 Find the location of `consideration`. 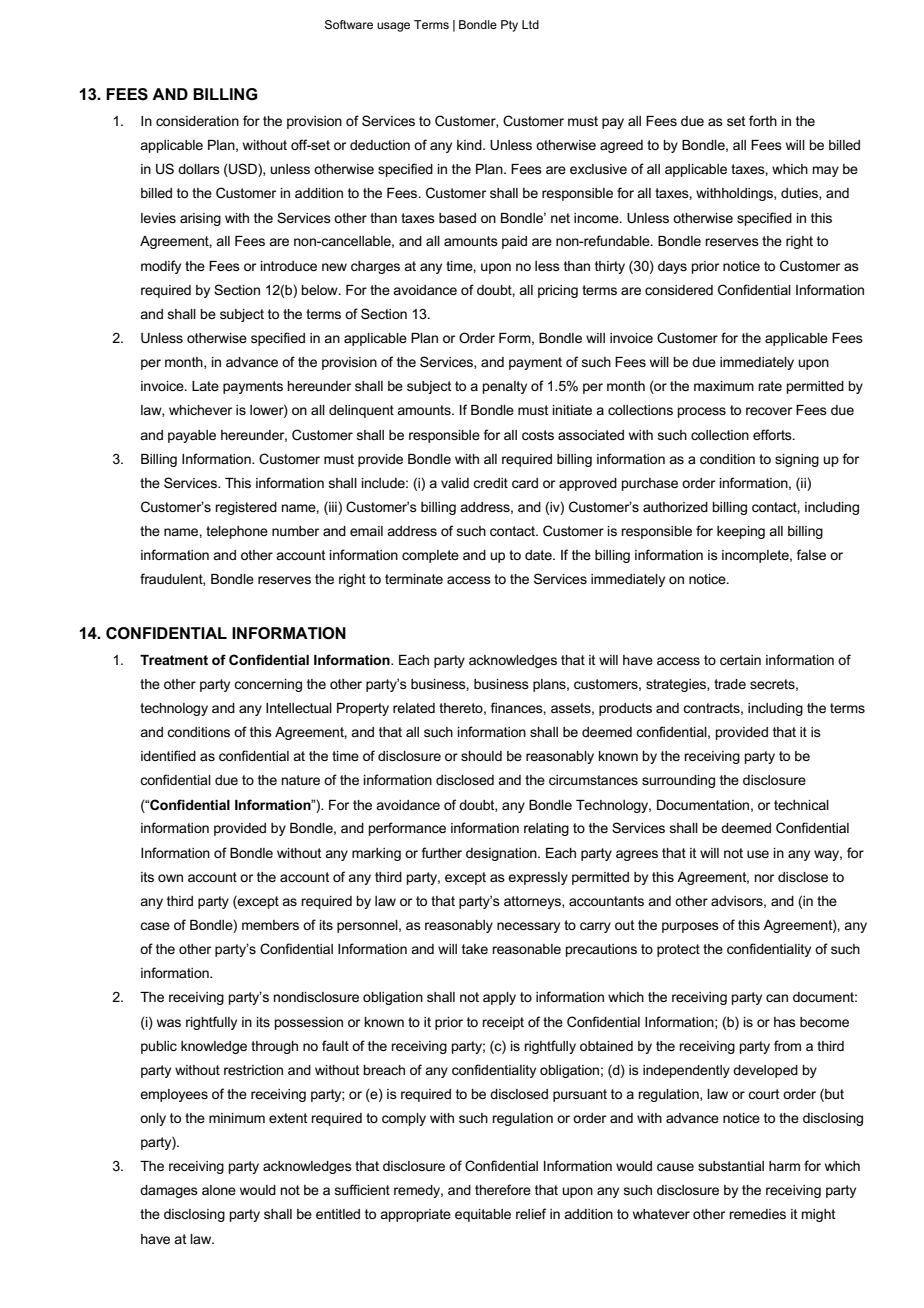

consideration is located at coordinates (197, 121).
